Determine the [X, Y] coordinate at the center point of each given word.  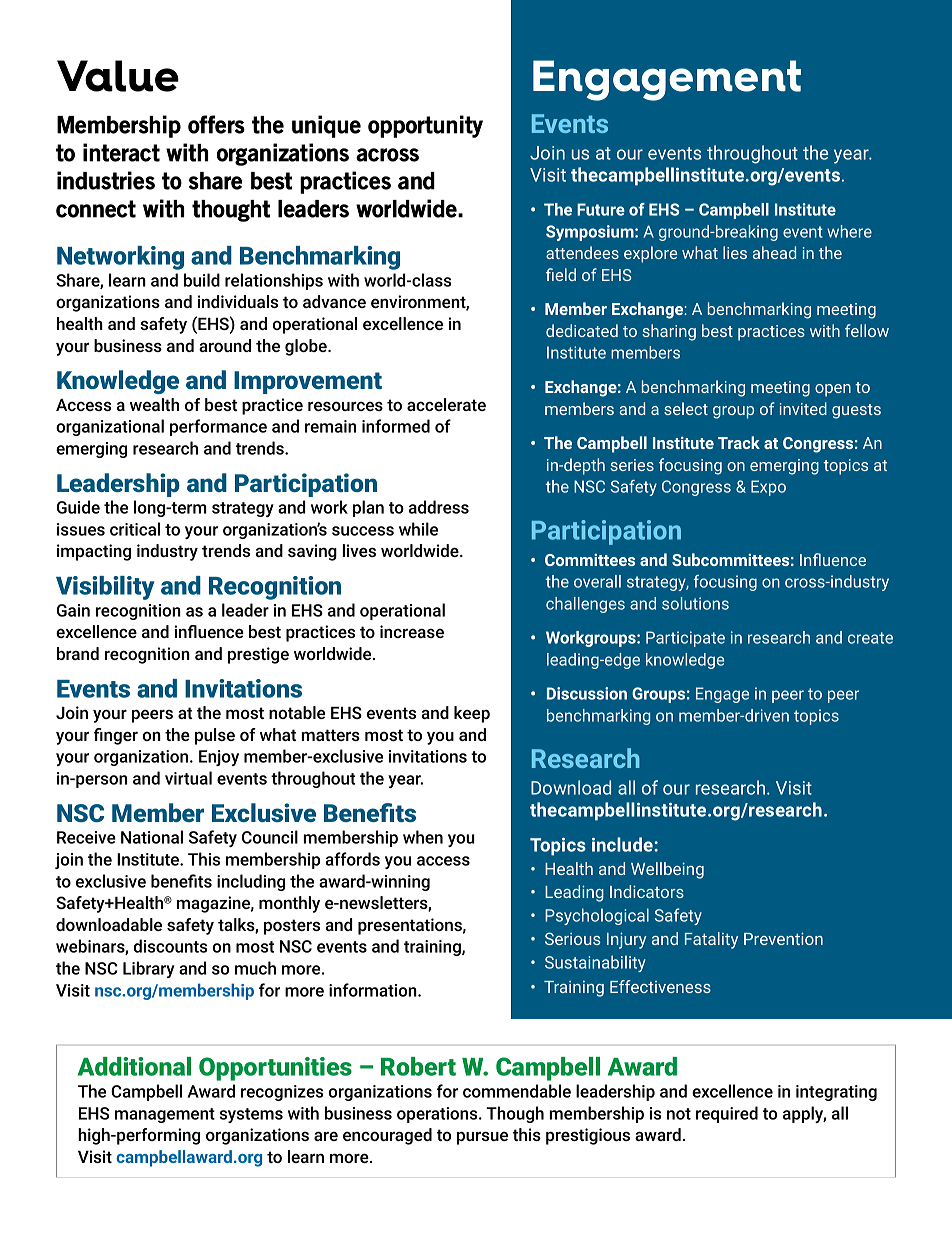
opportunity [425, 126]
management [165, 1115]
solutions [695, 603]
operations [438, 1115]
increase [412, 631]
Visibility [105, 588]
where [849, 231]
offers [216, 124]
